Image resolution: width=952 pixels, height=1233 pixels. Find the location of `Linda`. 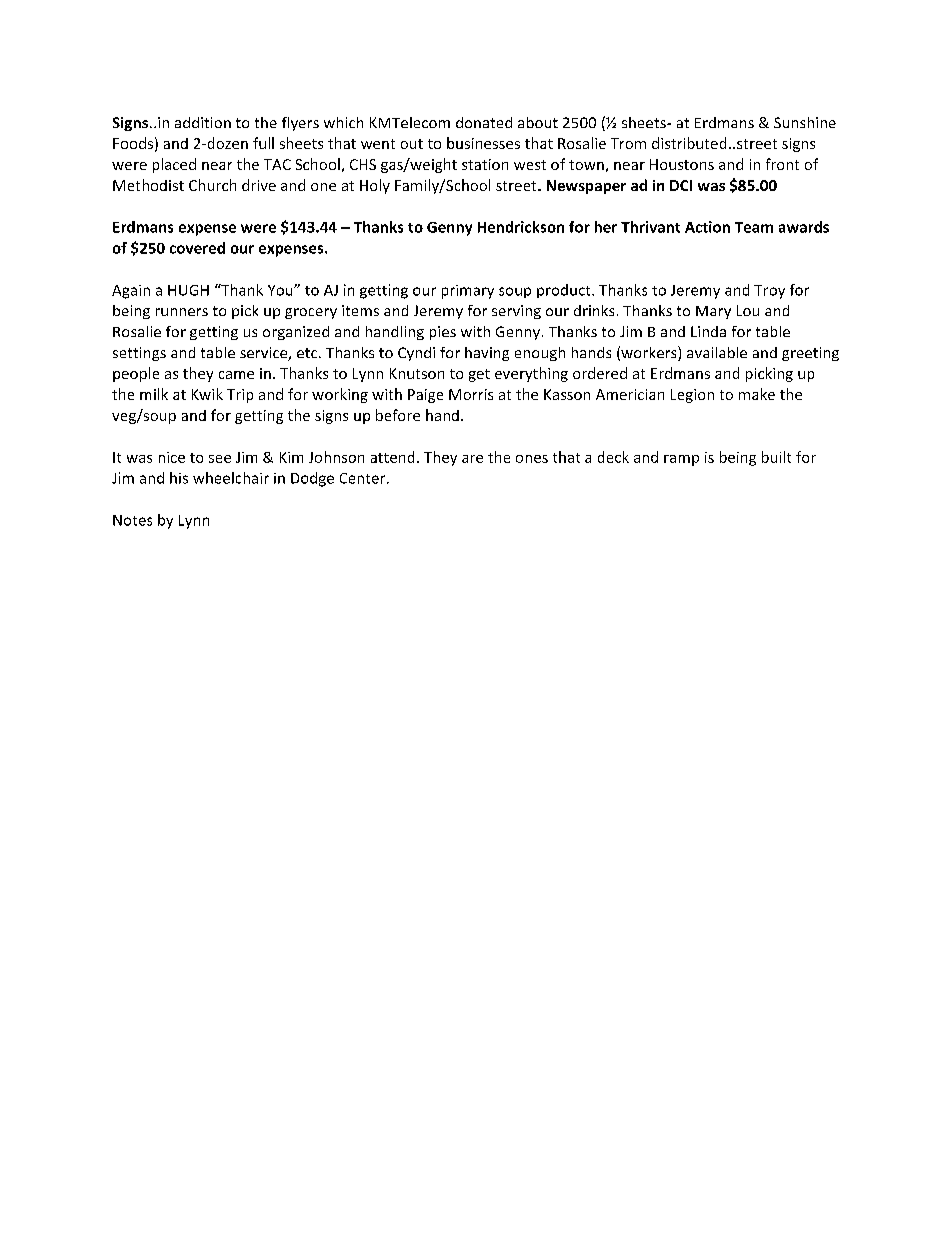

Linda is located at coordinates (708, 331).
